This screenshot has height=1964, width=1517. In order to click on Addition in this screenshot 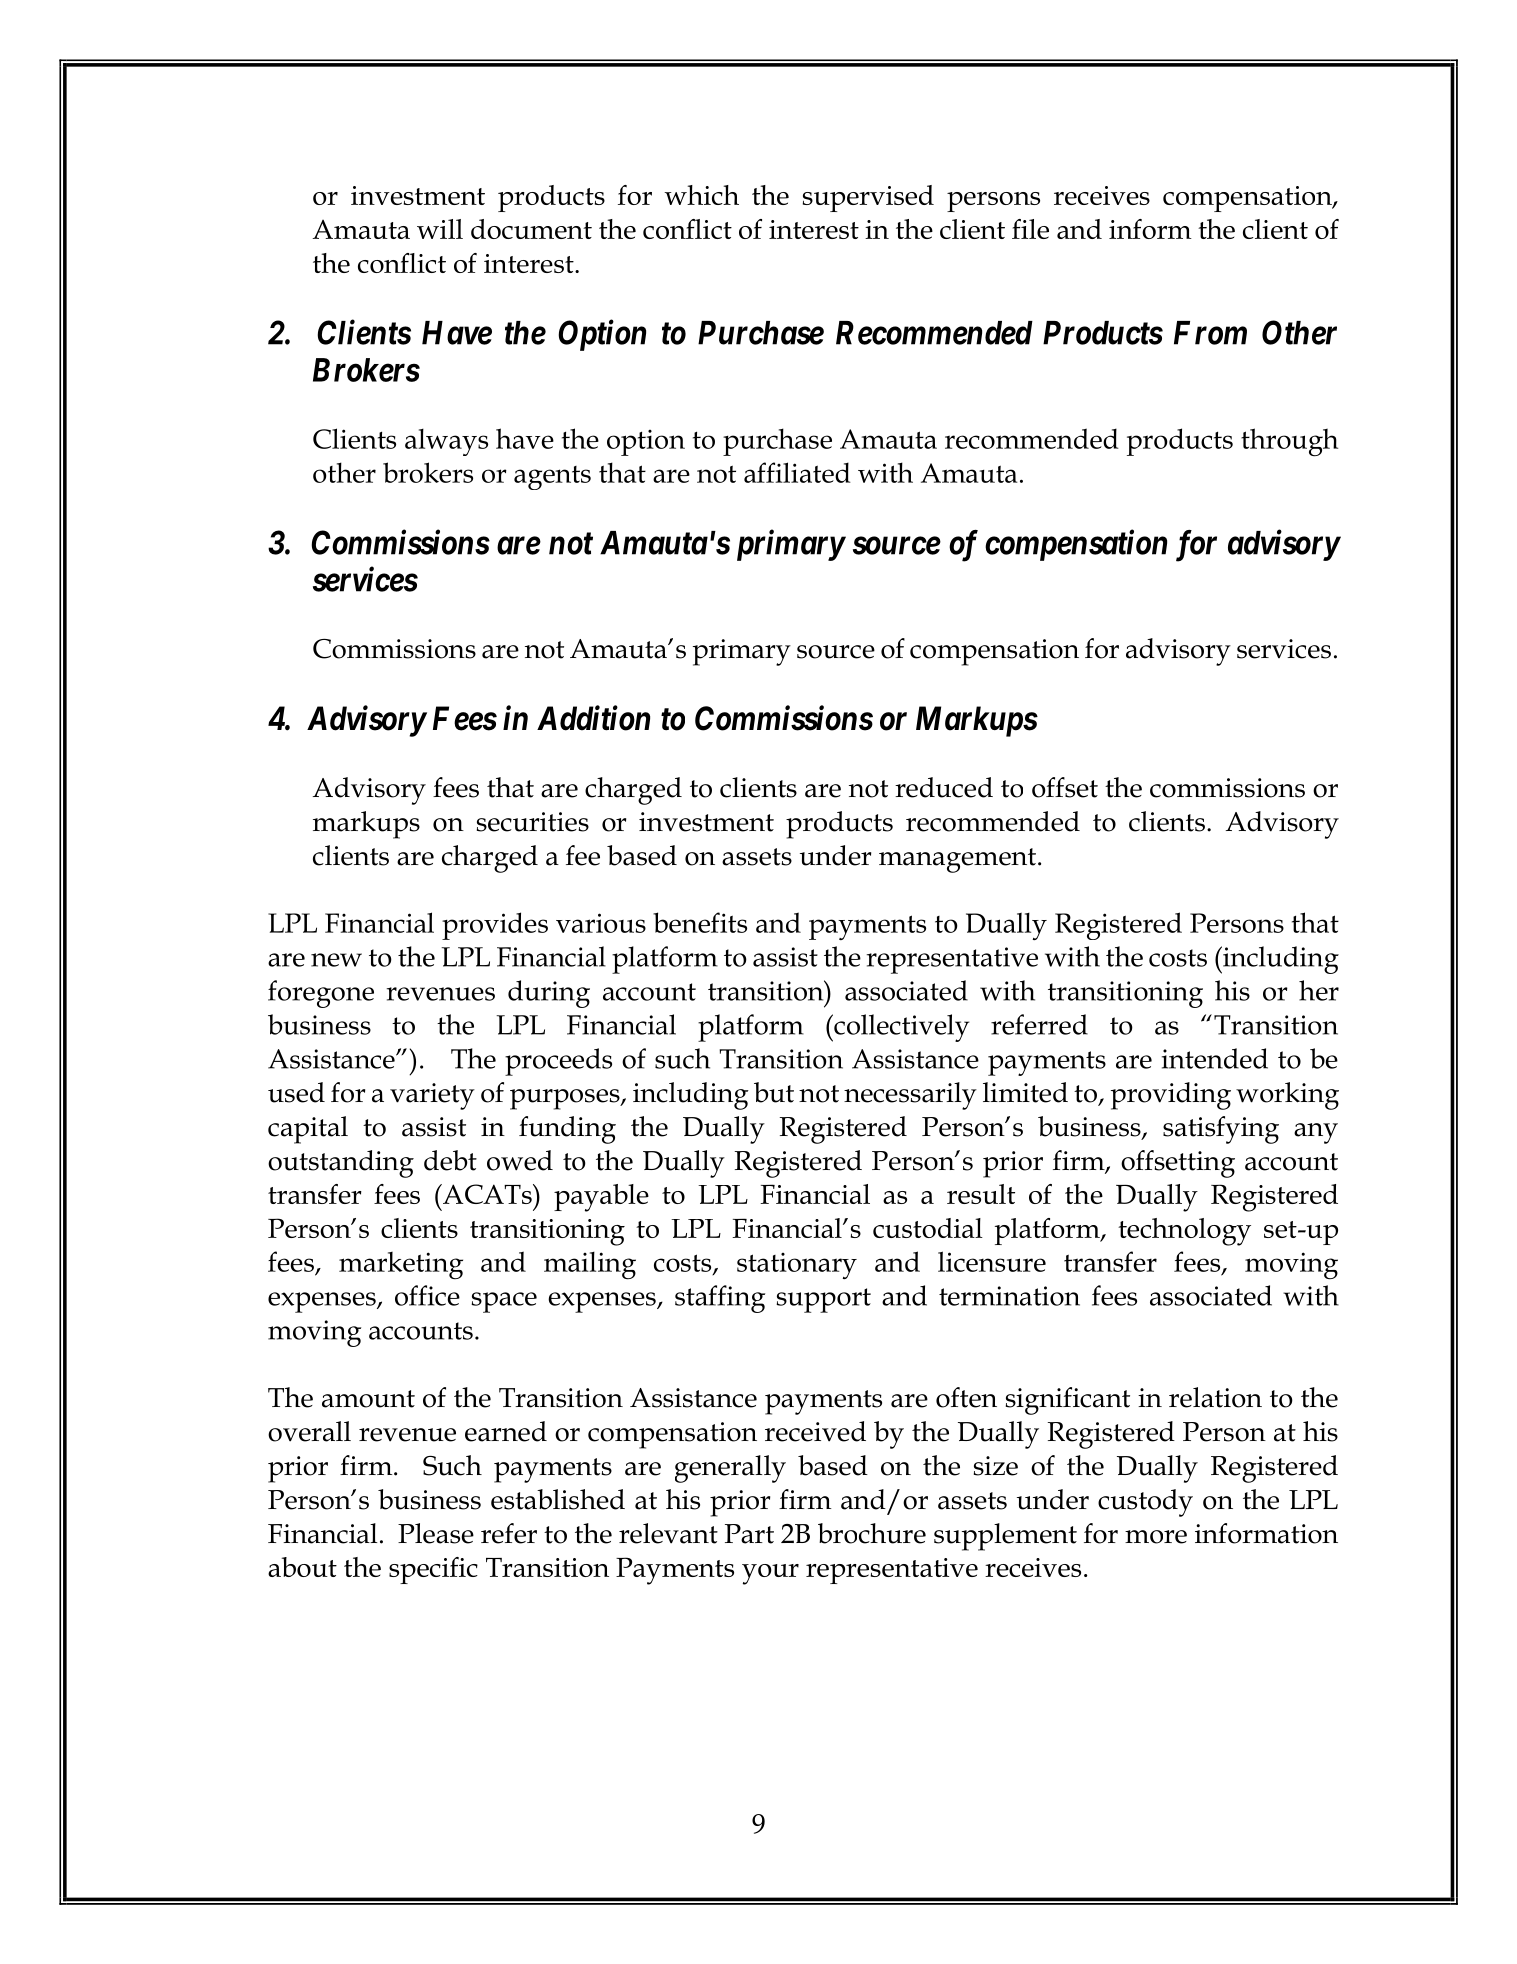, I will do `click(593, 718)`.
